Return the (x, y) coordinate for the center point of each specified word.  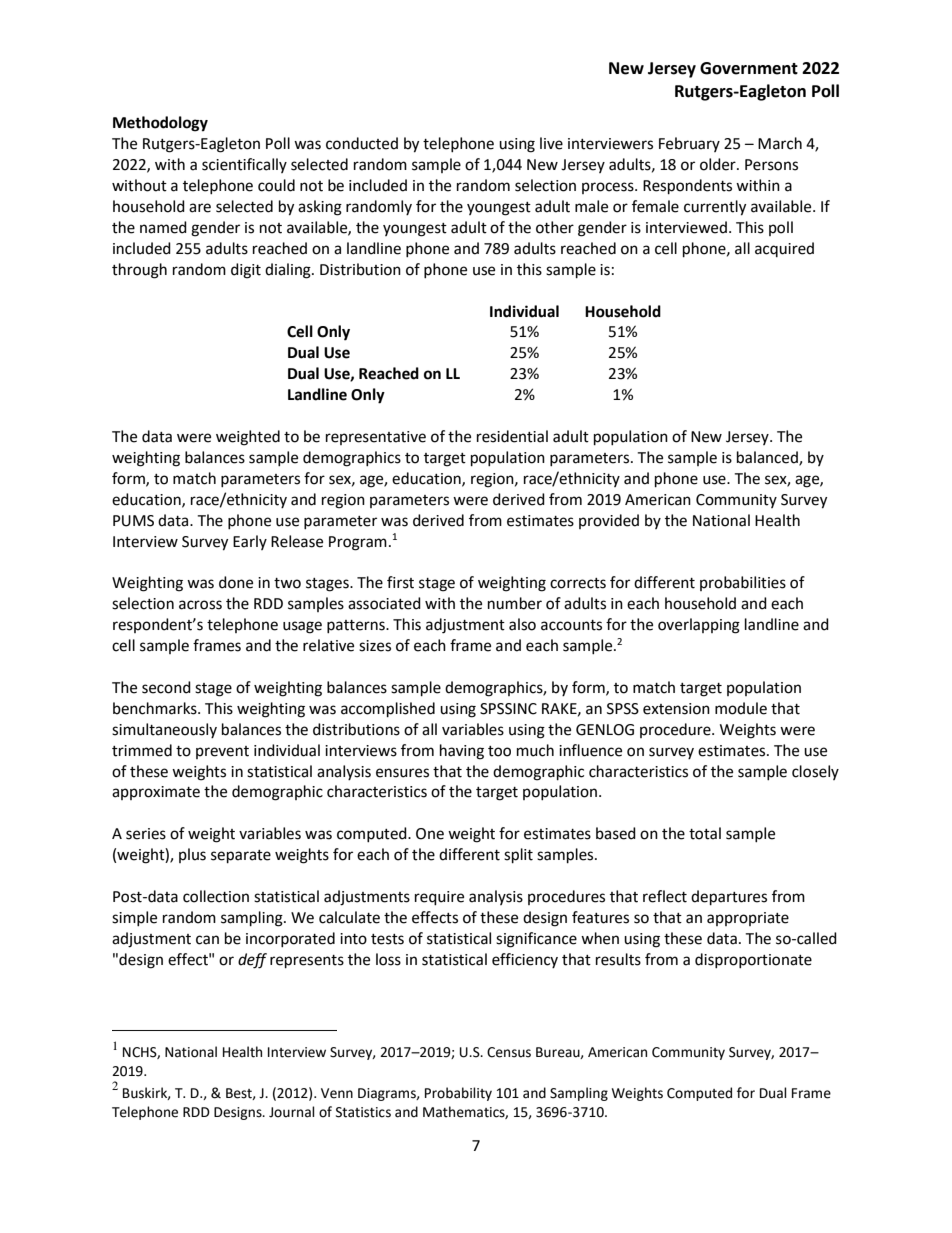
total (705, 833)
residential (512, 436)
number (515, 603)
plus (192, 855)
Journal (292, 1112)
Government (749, 68)
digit (246, 271)
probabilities (743, 583)
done (236, 582)
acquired (784, 249)
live (551, 143)
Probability (458, 1094)
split (518, 856)
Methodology (160, 124)
